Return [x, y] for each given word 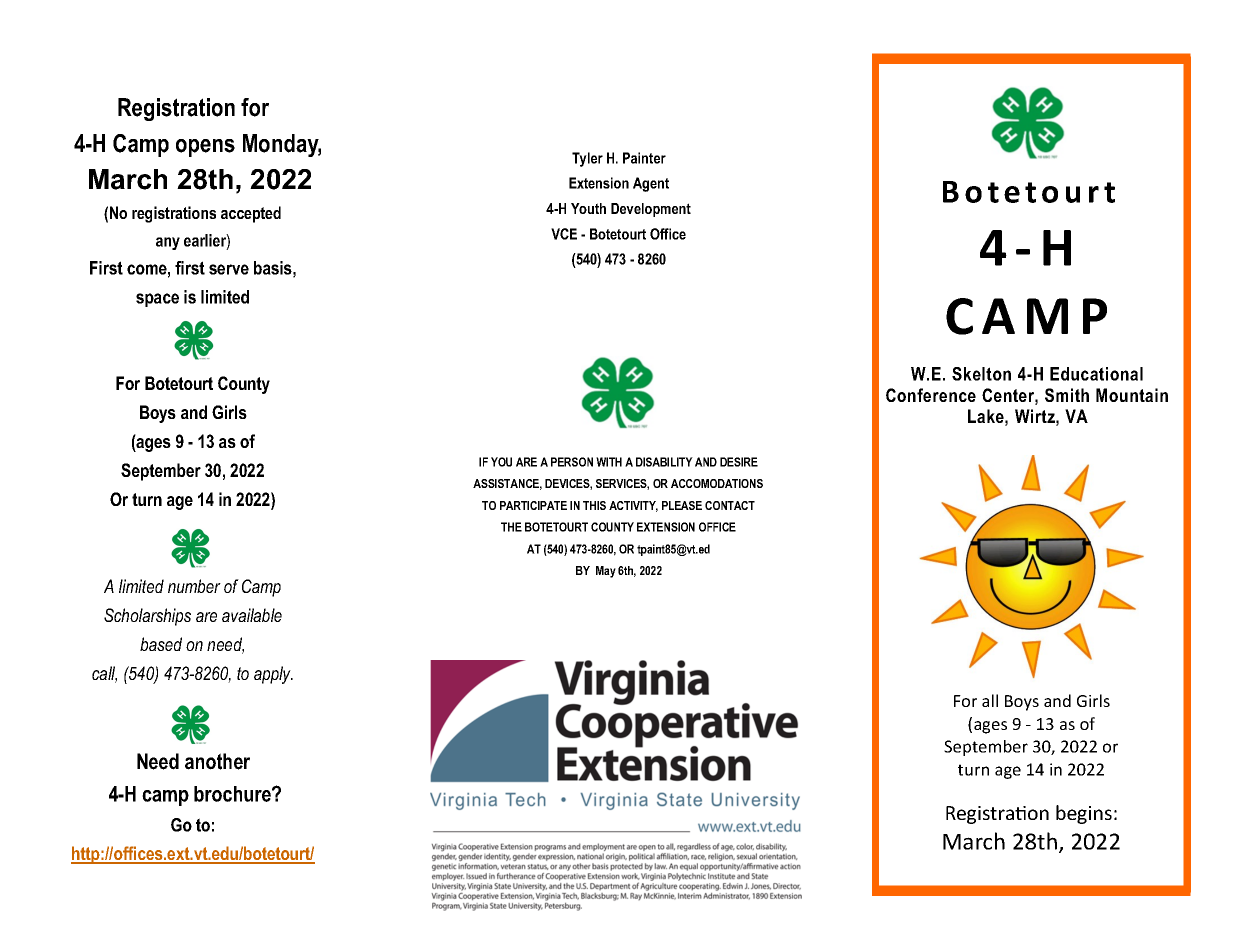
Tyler [587, 159]
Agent [651, 184]
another [217, 761]
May [606, 572]
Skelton [981, 374]
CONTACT [730, 505]
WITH [609, 462]
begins [1084, 814]
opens [205, 148]
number [194, 586]
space [157, 300]
